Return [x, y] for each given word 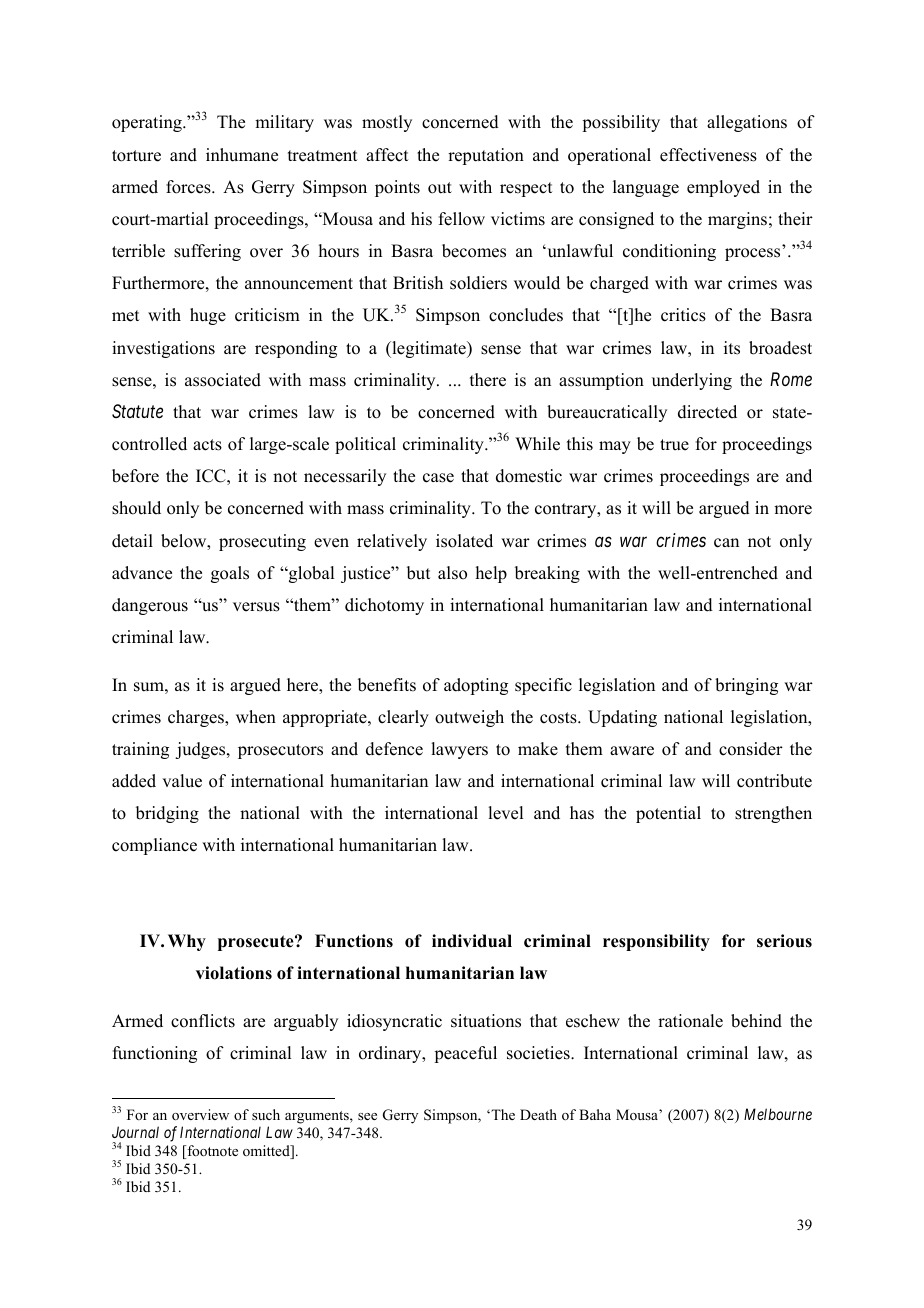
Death [538, 1114]
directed [707, 412]
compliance [154, 846]
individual [472, 941]
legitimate [429, 349]
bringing [746, 686]
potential [668, 814]
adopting [476, 686]
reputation [486, 156]
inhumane [242, 155]
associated [223, 380]
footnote [211, 1152]
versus [256, 607]
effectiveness [708, 155]
